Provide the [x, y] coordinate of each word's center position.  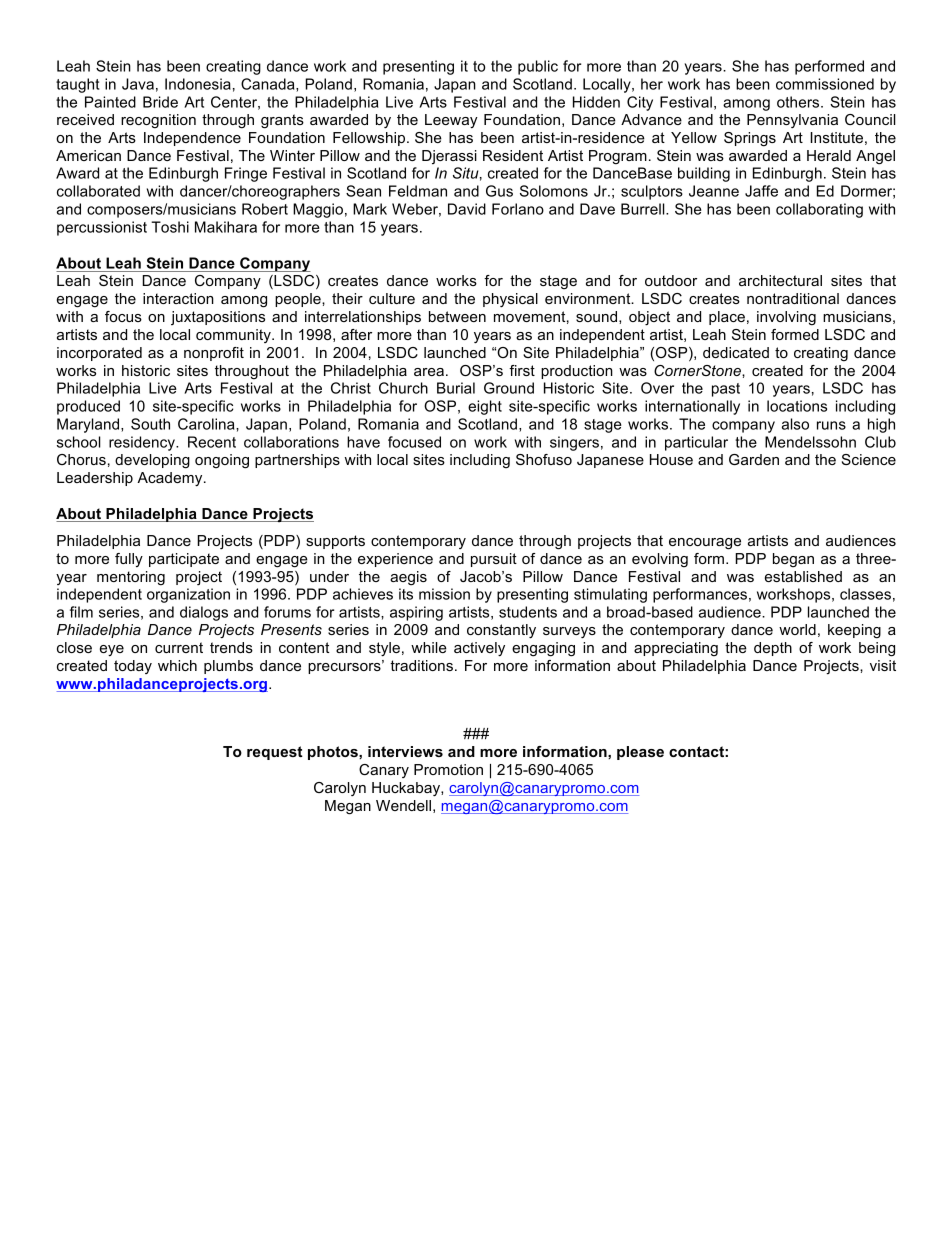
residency [143, 443]
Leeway [451, 121]
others [799, 102]
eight [485, 407]
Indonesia [198, 84]
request [275, 753]
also [795, 424]
